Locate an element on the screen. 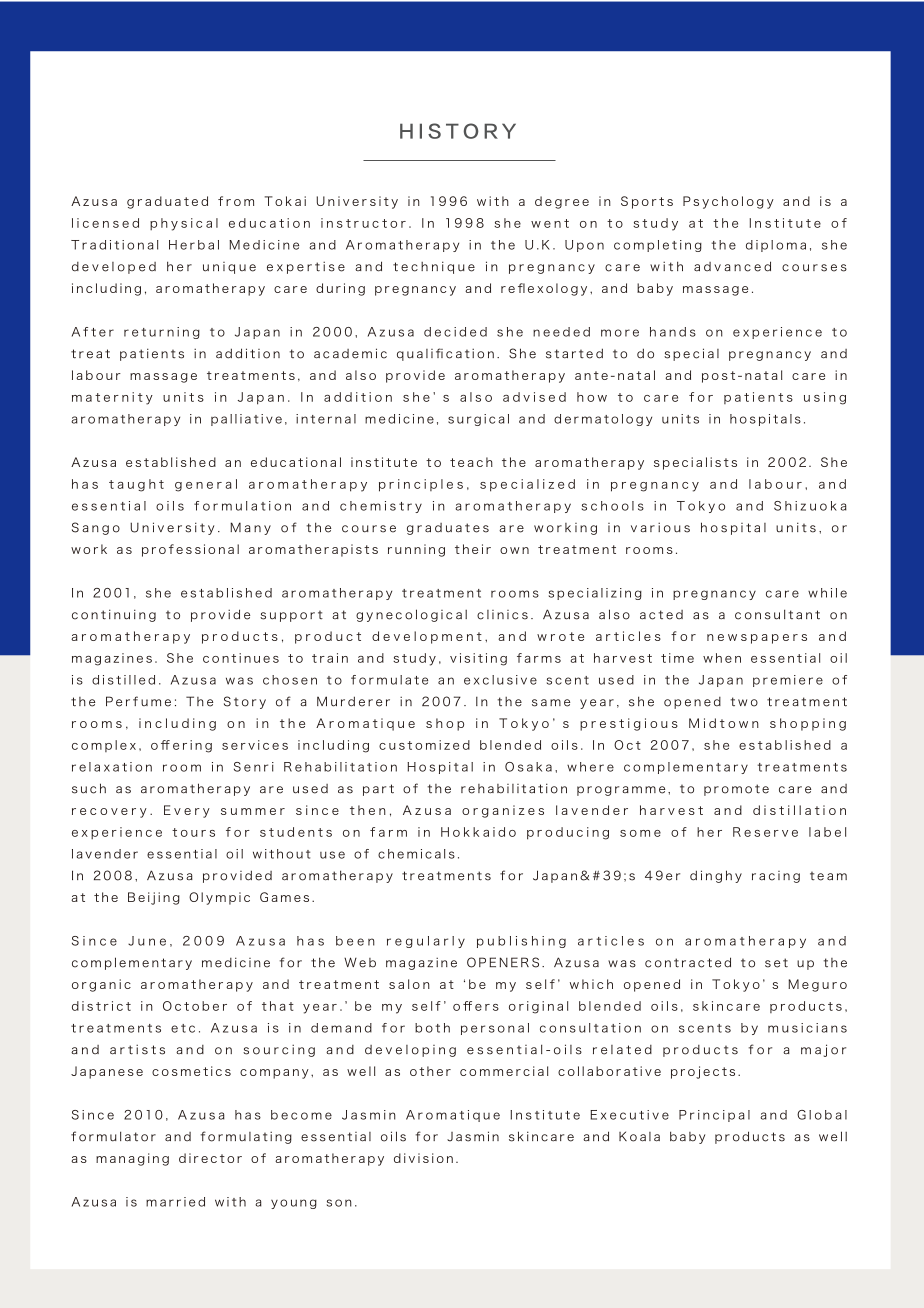 The image size is (924, 1308). married is located at coordinates (175, 1202).
